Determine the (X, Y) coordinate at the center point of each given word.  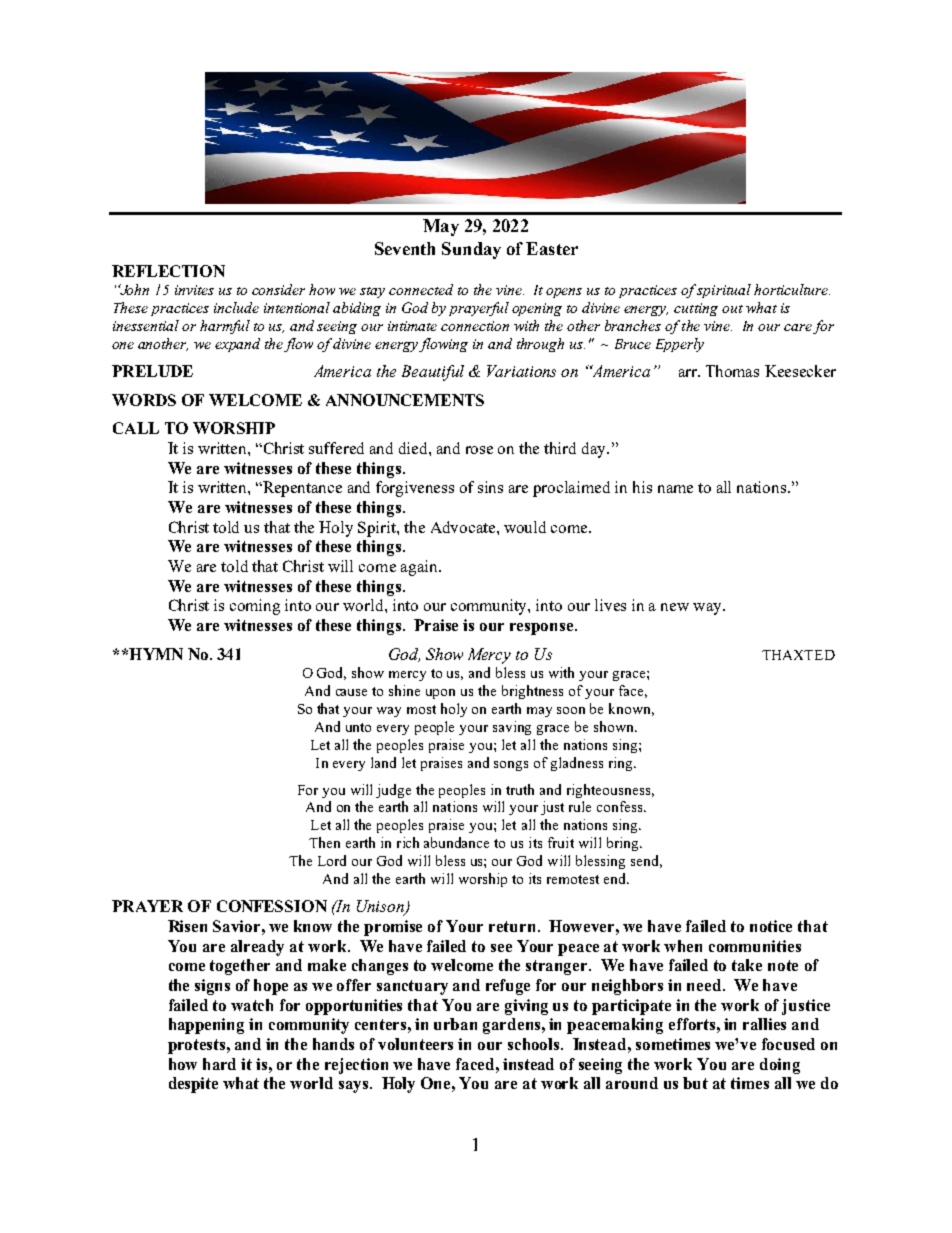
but (695, 1083)
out (732, 309)
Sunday (471, 250)
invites (194, 290)
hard (219, 1064)
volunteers (415, 1044)
